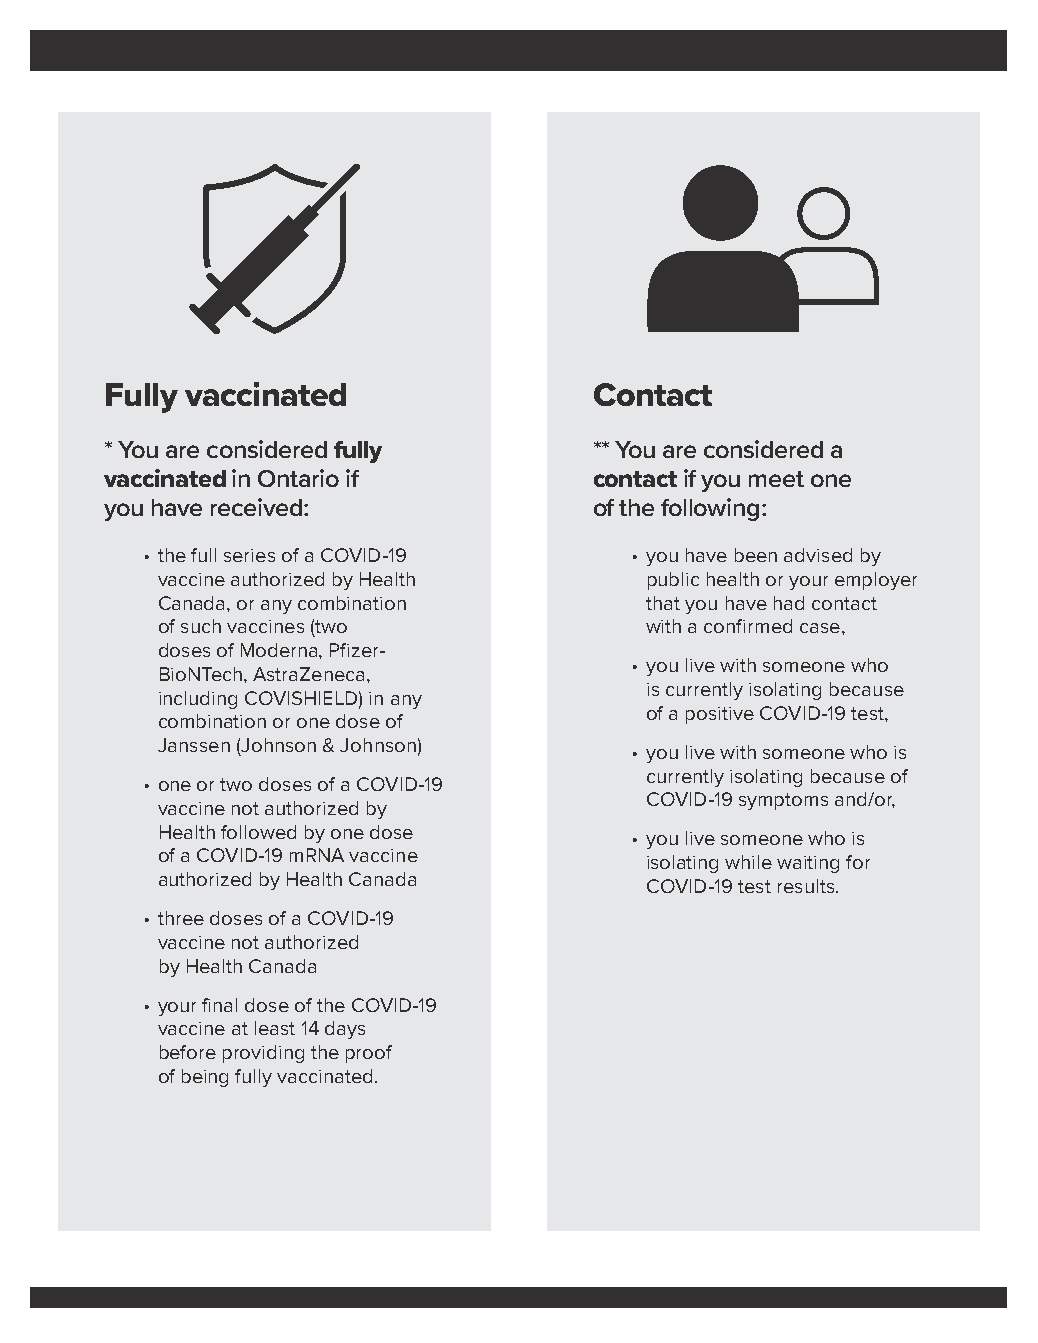 Image resolution: width=1038 pixels, height=1343 pixels. What do you see at coordinates (776, 479) in the screenshot?
I see `meet` at bounding box center [776, 479].
